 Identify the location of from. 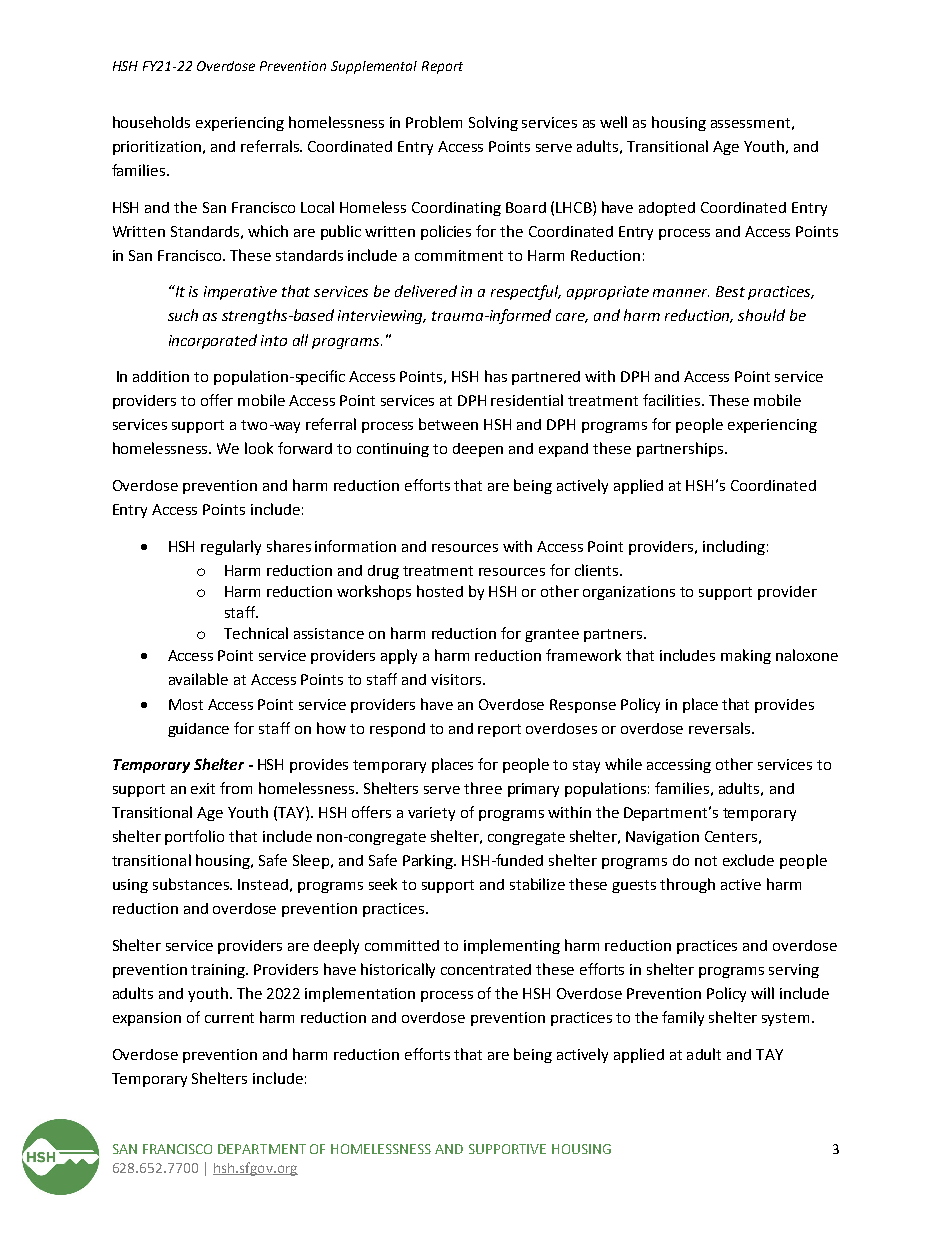
(236, 788).
